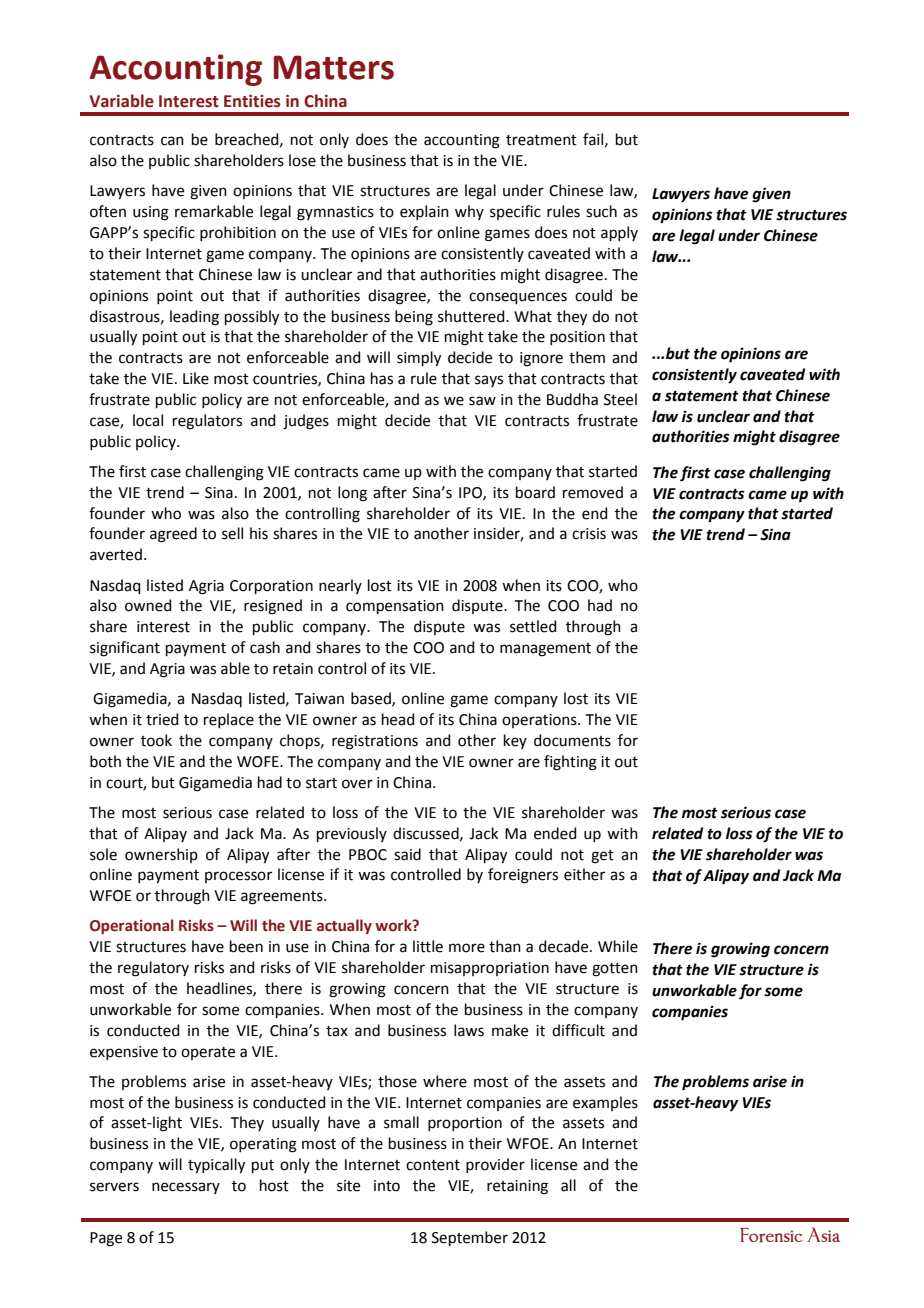  I want to click on IPO, so click(471, 493).
